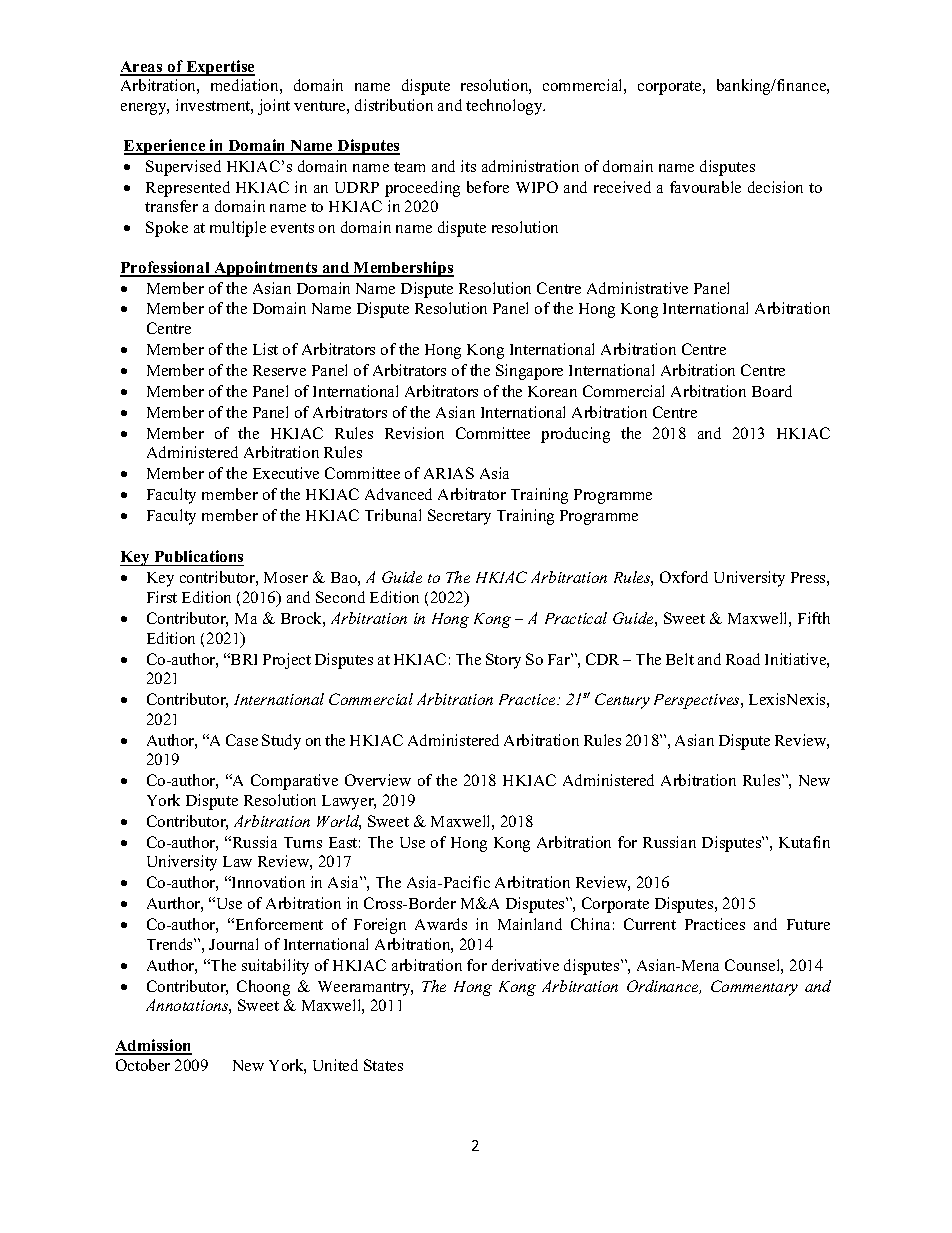  Describe the element at coordinates (414, 433) in the screenshot. I see `Revision` at that location.
